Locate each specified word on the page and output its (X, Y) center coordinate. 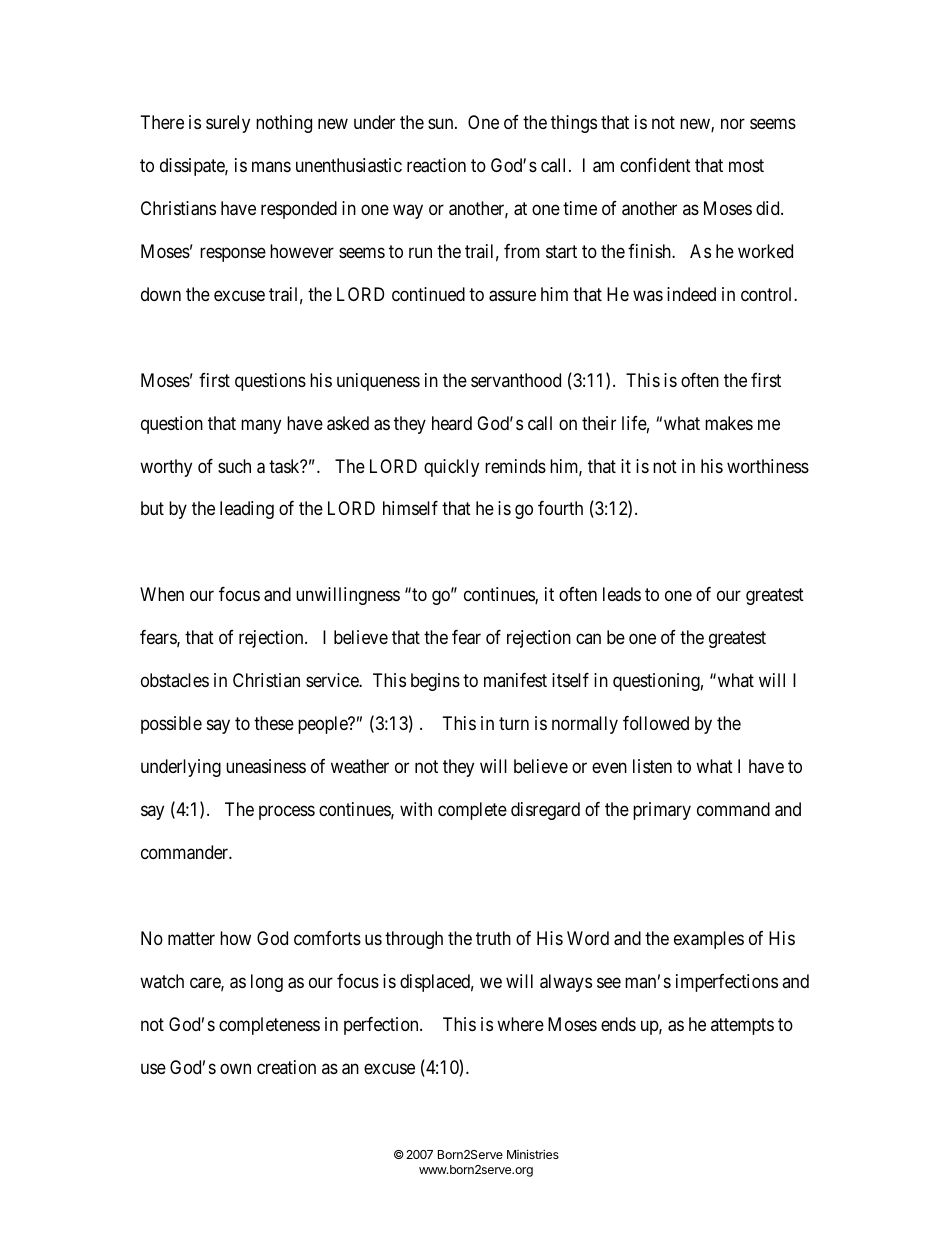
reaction (436, 165)
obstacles (175, 680)
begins (435, 682)
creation (286, 1067)
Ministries (533, 1154)
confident (655, 165)
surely (228, 124)
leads (622, 594)
